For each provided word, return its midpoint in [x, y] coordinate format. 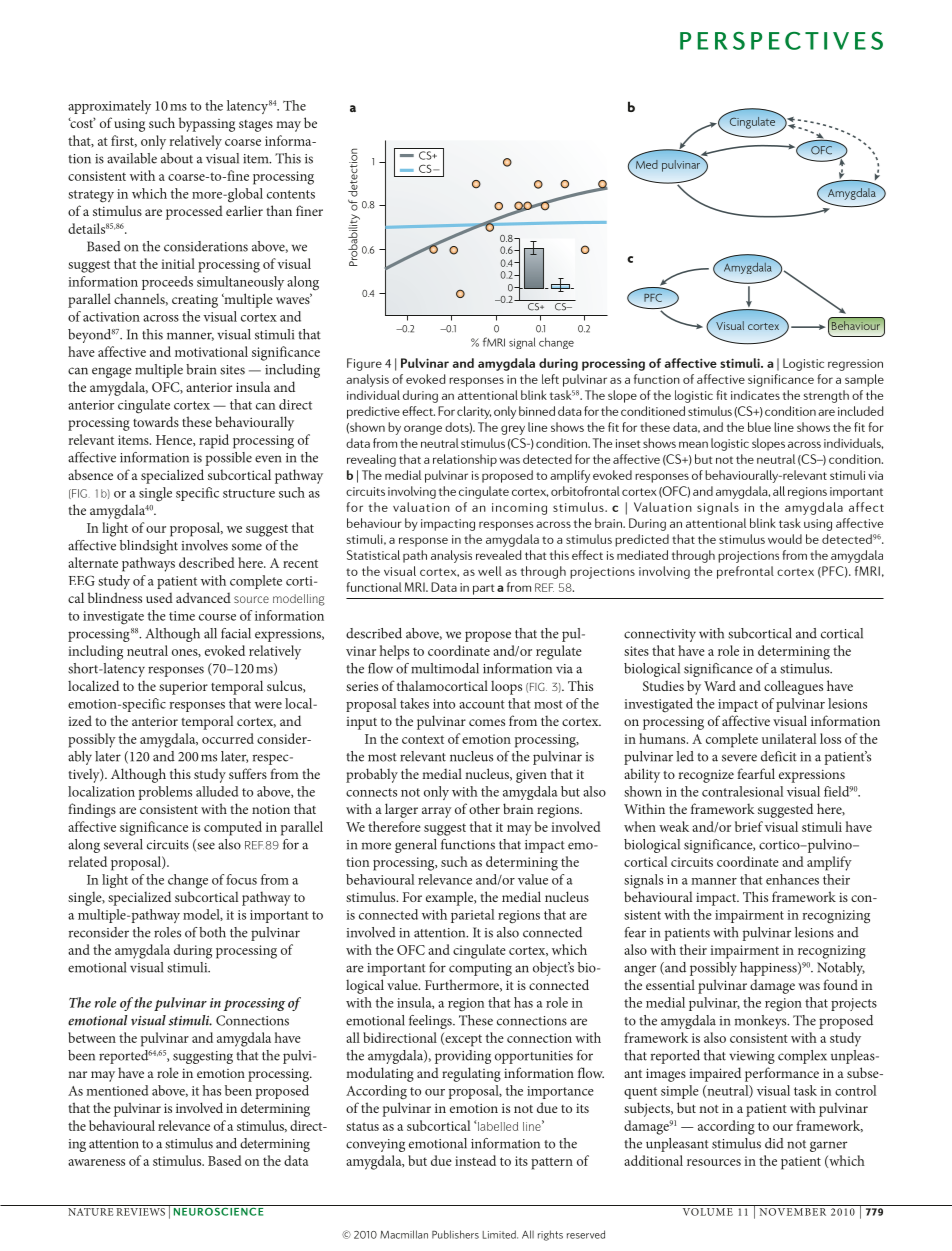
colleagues [793, 687]
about [177, 158]
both [212, 932]
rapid [214, 441]
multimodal [445, 668]
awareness [96, 1162]
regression [855, 365]
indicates [755, 395]
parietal [472, 916]
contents [291, 194]
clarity [474, 412]
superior [183, 688]
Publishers [455, 1234]
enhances [792, 879]
